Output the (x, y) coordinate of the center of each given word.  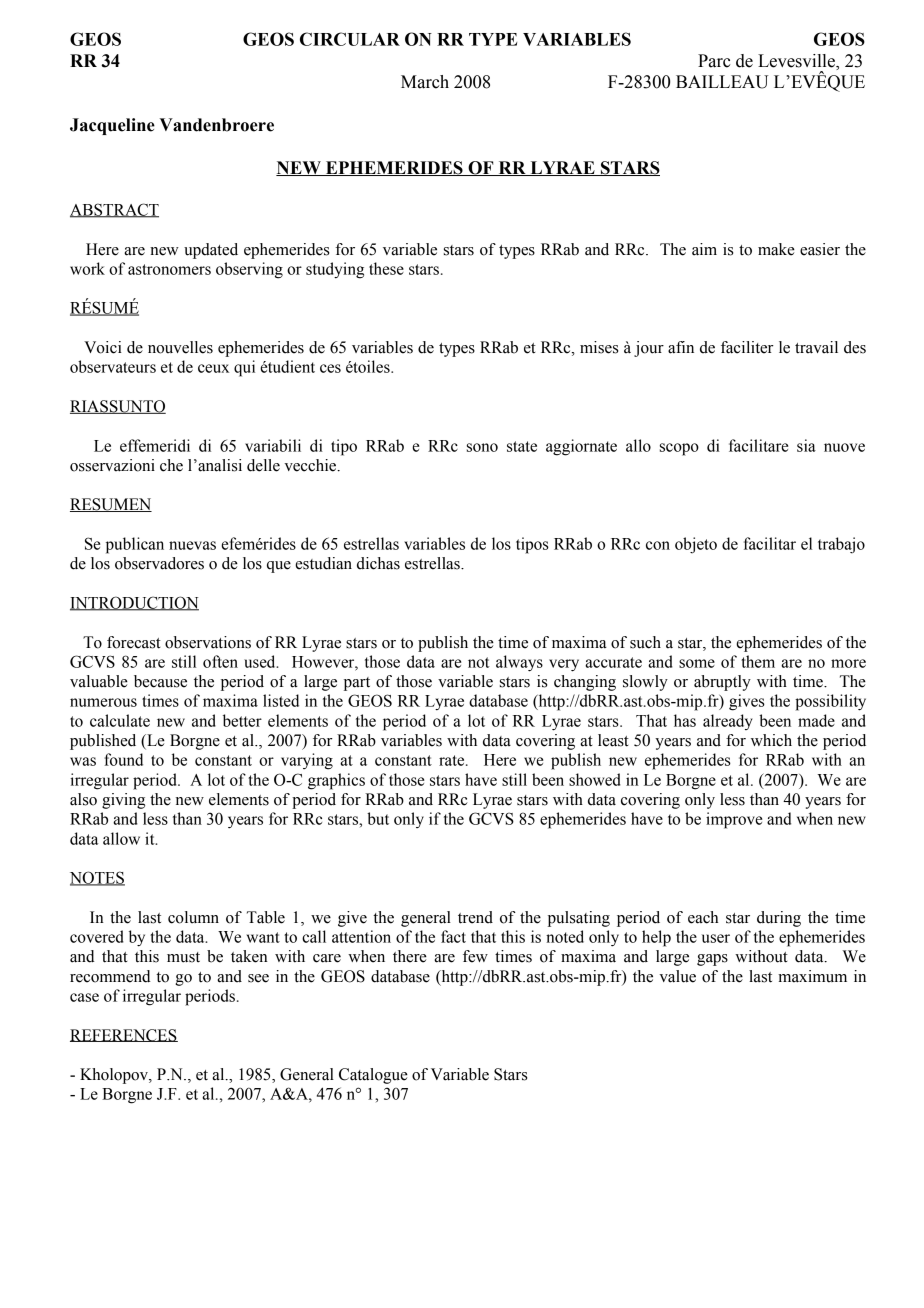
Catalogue (373, 1076)
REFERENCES (124, 1035)
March (425, 82)
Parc (714, 61)
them (758, 661)
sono (482, 447)
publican (135, 545)
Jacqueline (112, 126)
